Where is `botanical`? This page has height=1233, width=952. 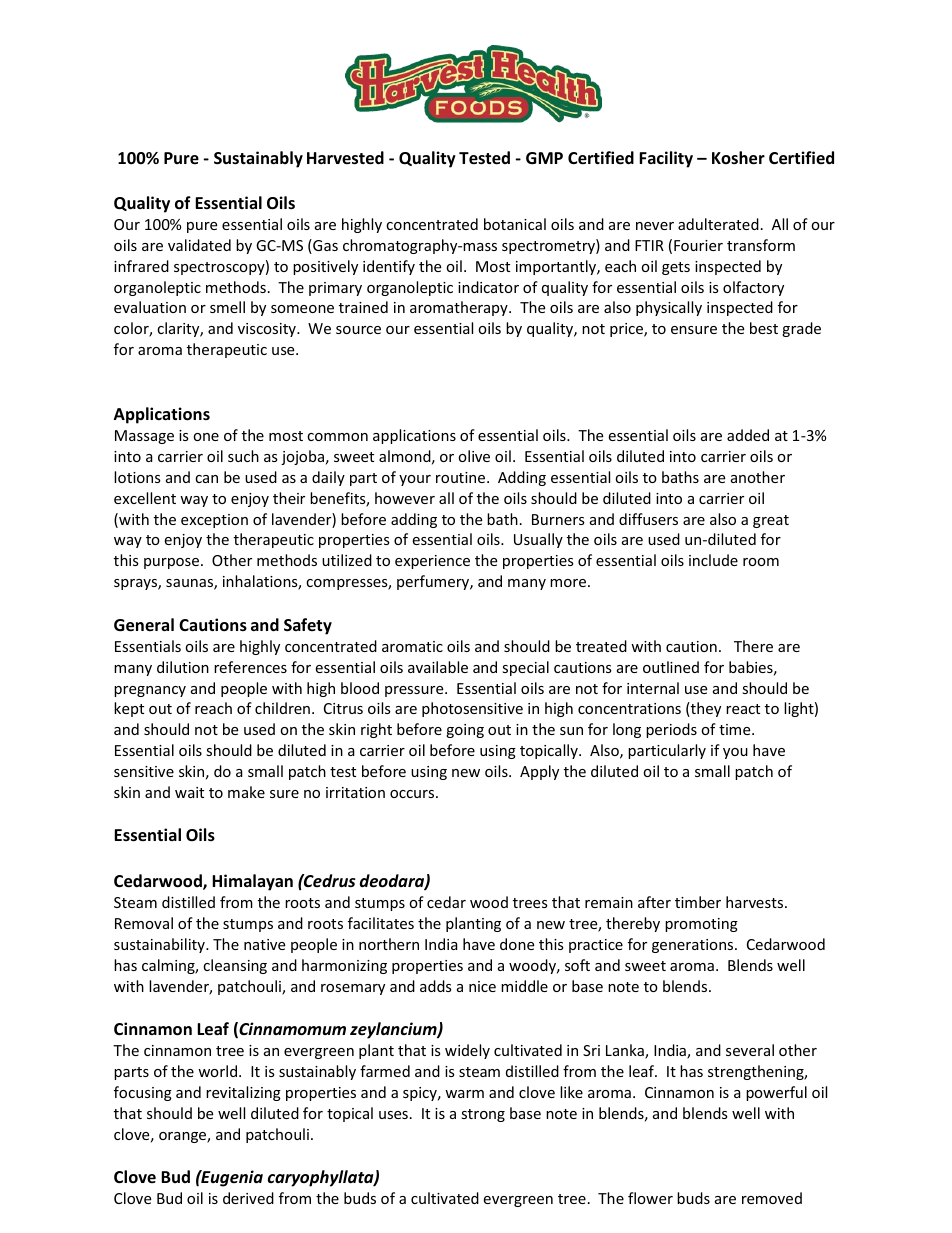 botanical is located at coordinates (515, 224).
